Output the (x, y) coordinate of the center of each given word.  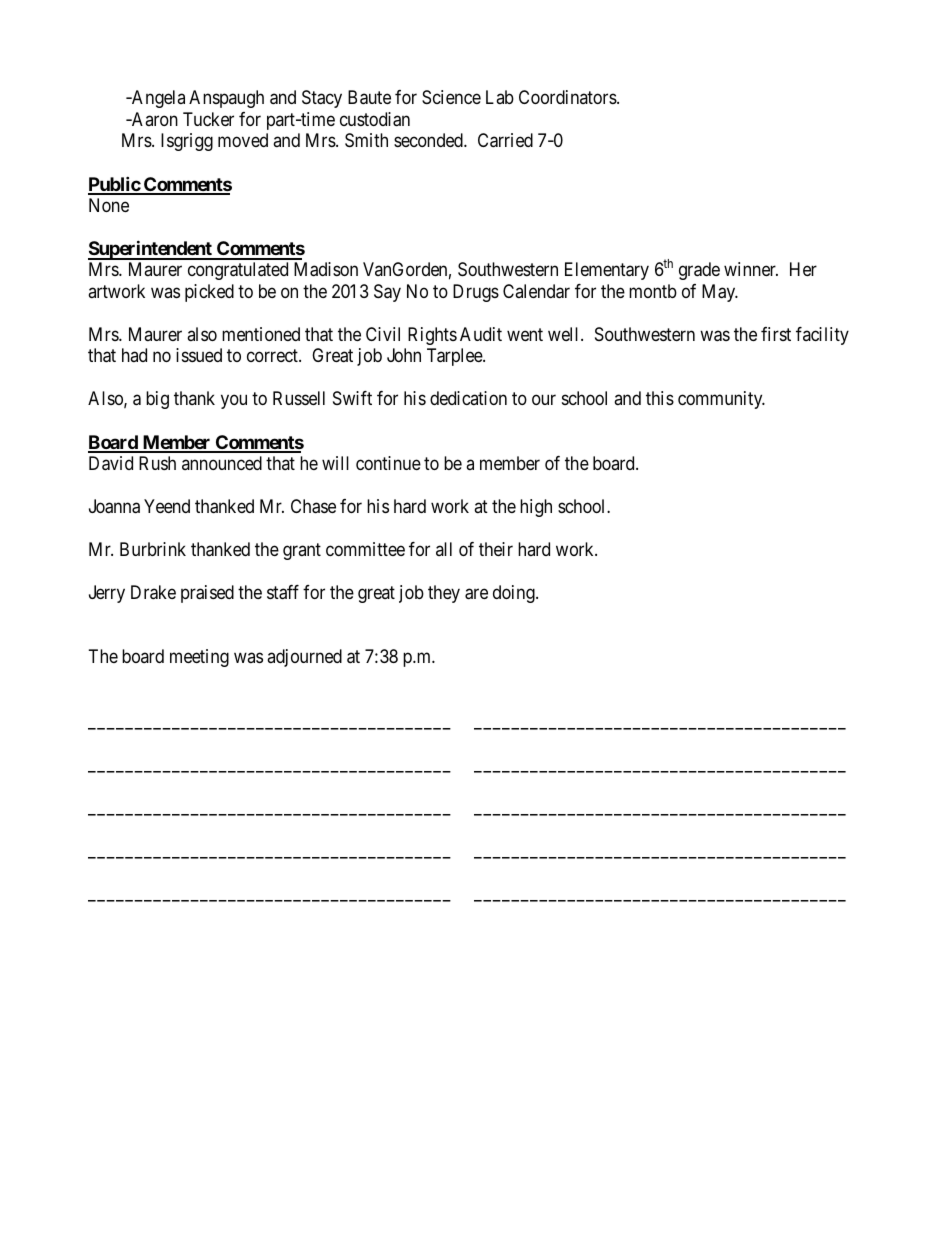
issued (199, 355)
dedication (468, 398)
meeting (199, 658)
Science (451, 97)
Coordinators (568, 97)
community (721, 400)
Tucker (208, 119)
